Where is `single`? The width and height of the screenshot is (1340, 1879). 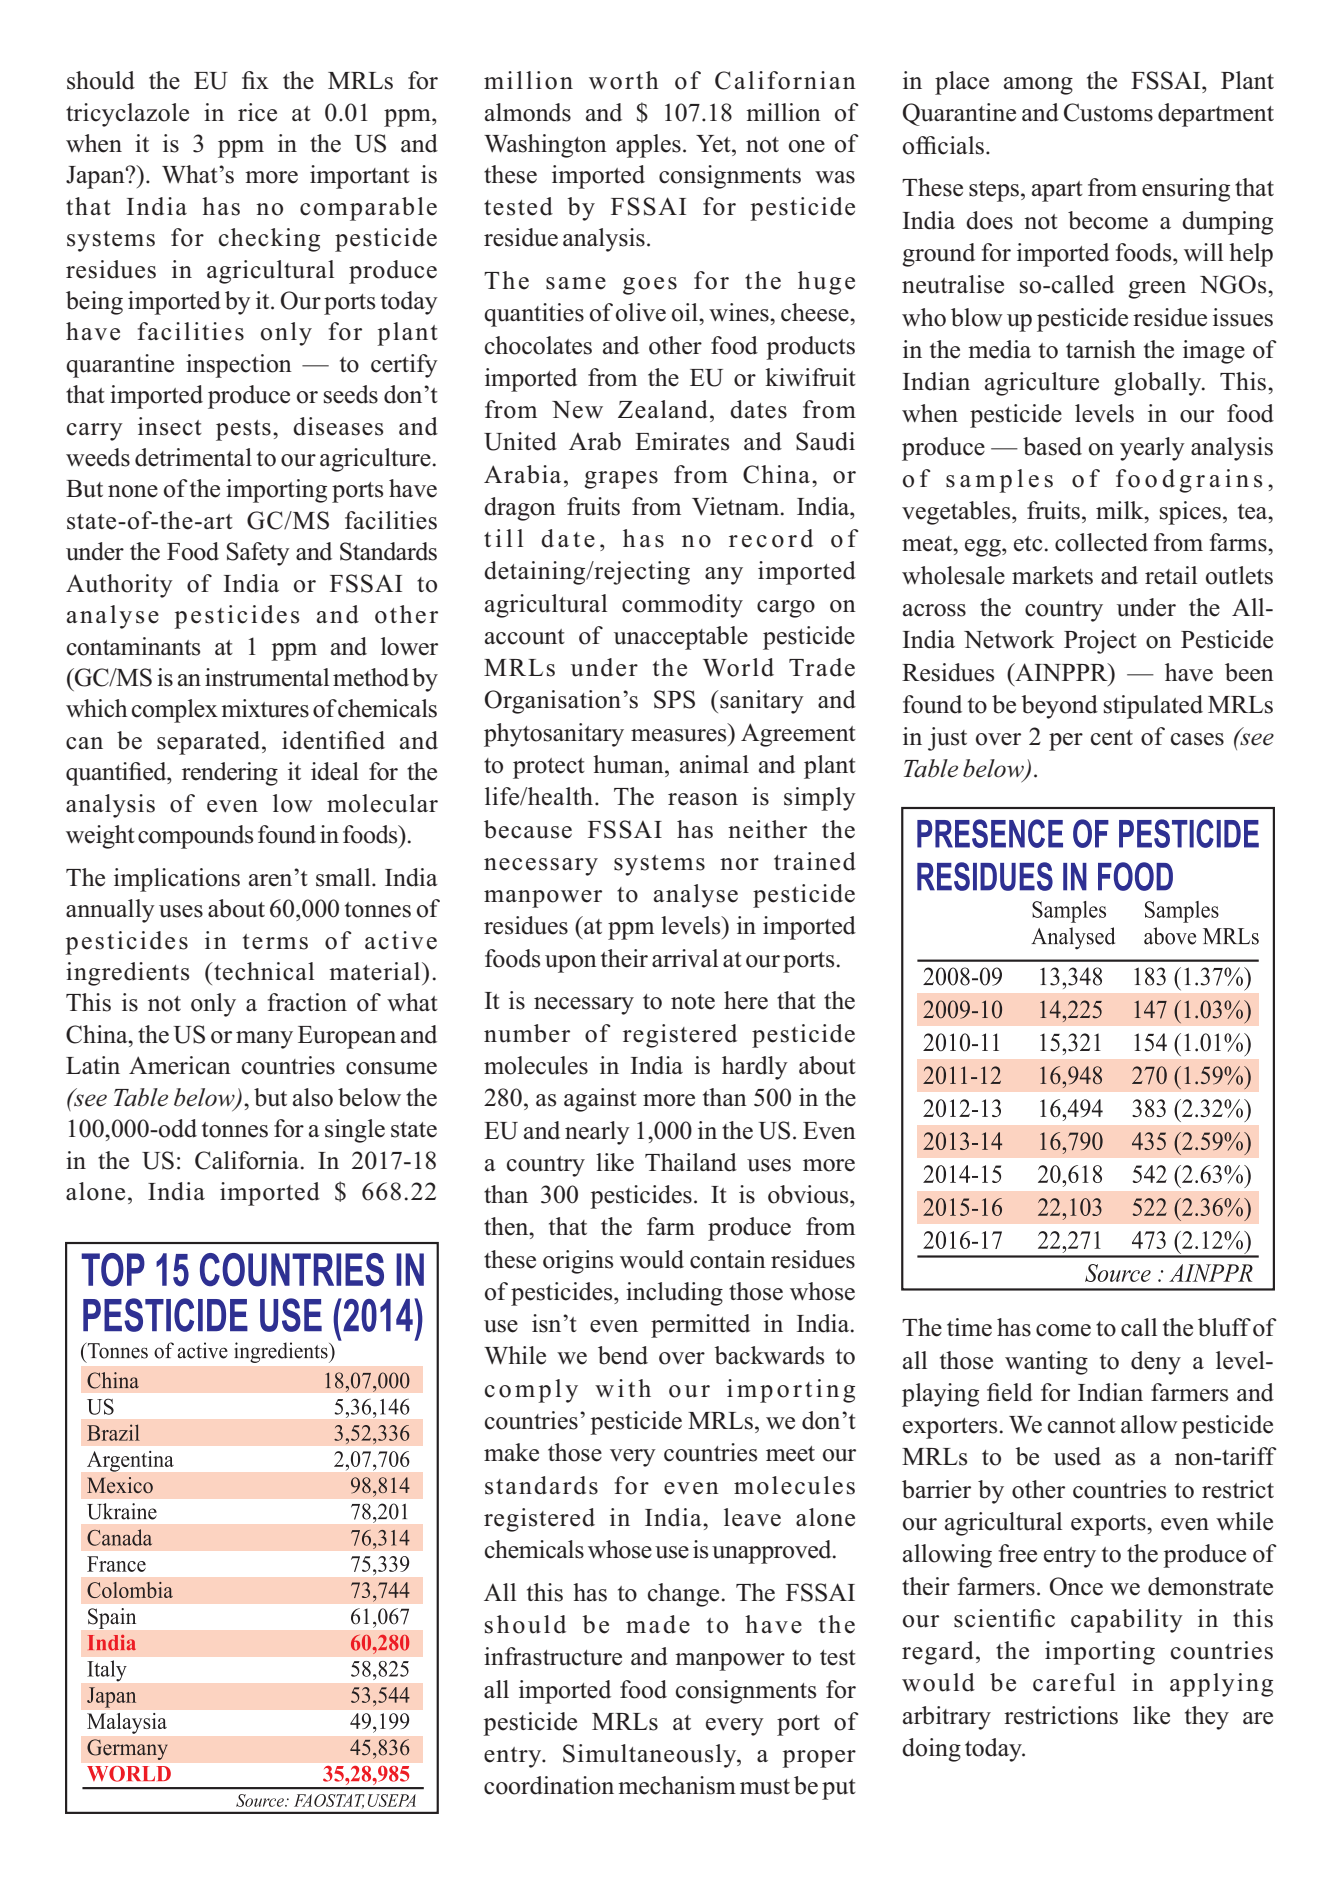
single is located at coordinates (355, 1131).
